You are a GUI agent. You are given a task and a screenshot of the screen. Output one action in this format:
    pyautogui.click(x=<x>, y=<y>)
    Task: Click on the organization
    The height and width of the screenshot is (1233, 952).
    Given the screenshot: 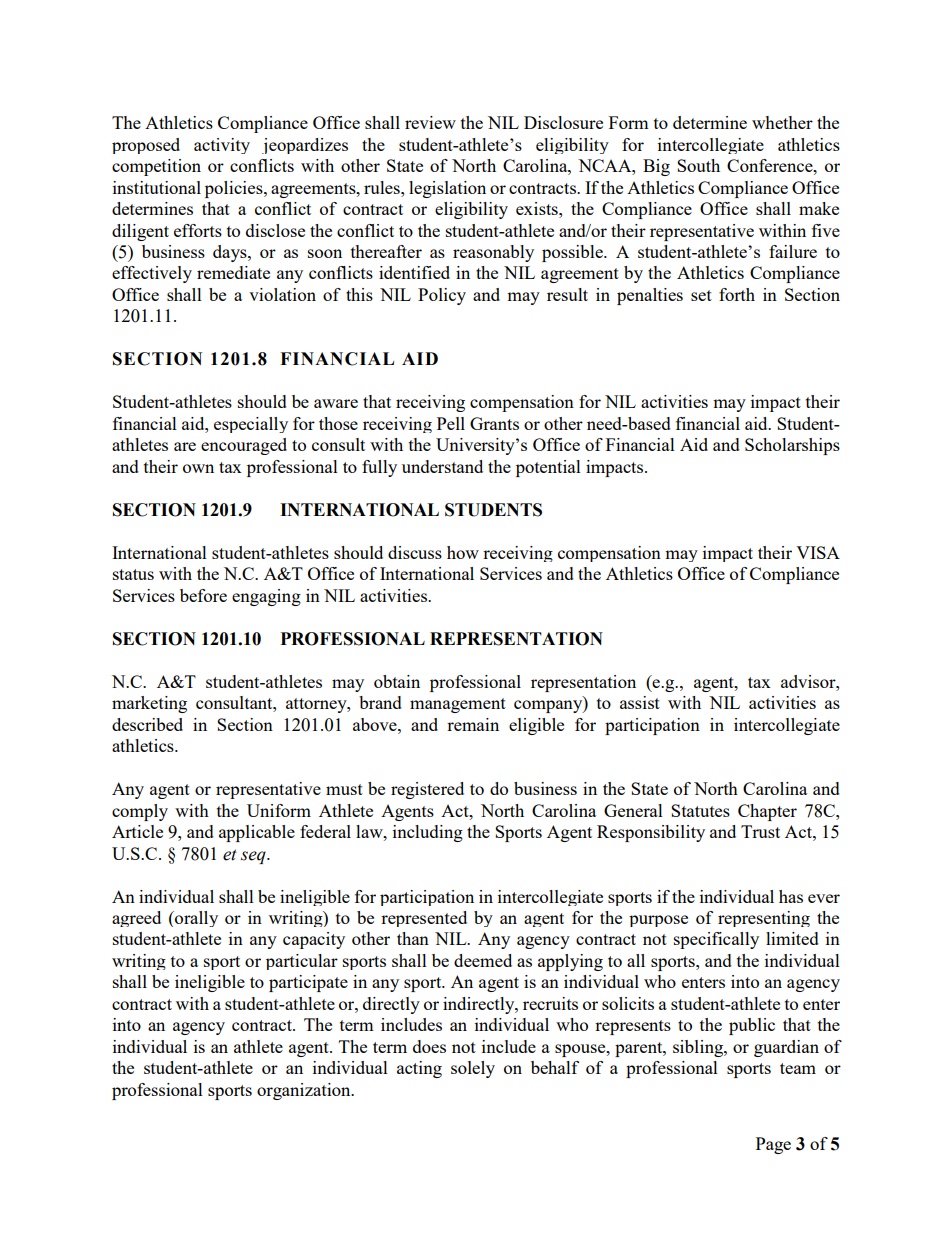 What is the action you would take?
    pyautogui.click(x=305, y=1091)
